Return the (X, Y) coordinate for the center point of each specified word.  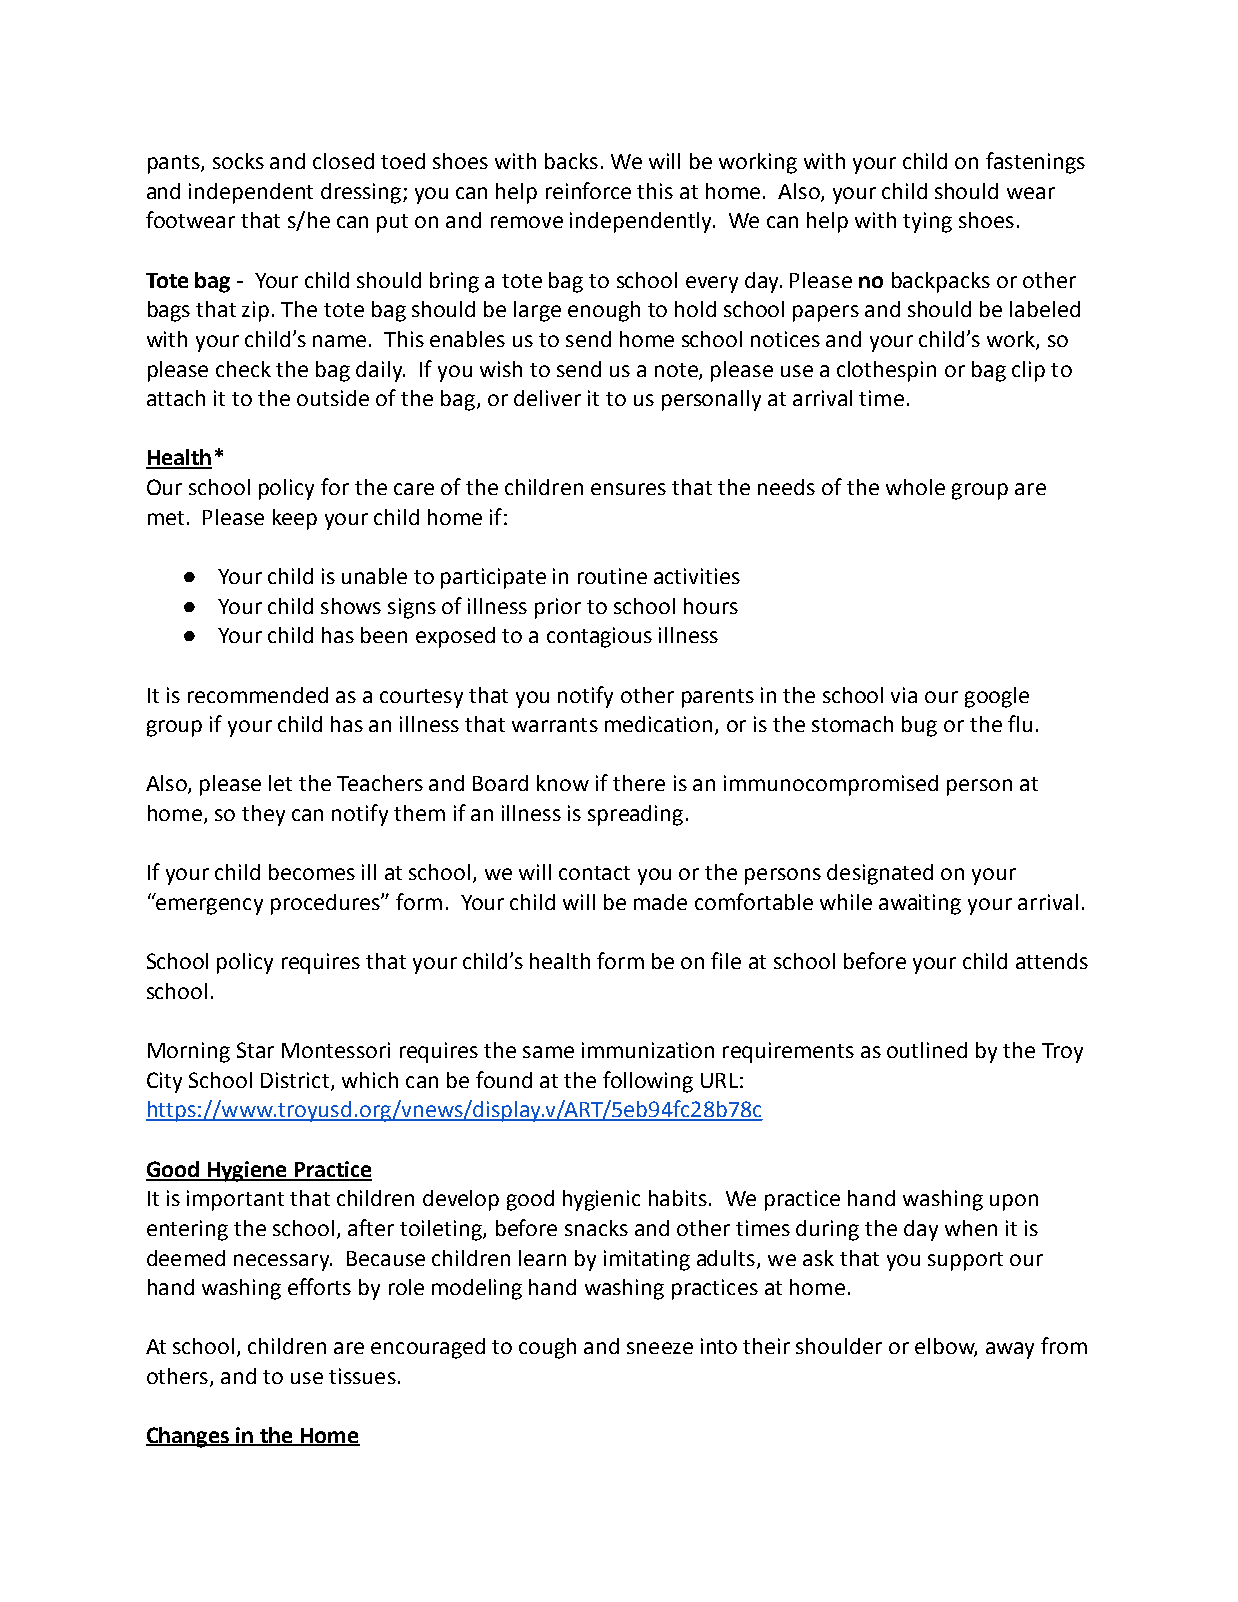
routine (612, 576)
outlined (927, 1050)
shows (351, 606)
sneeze (660, 1348)
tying (927, 222)
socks (238, 161)
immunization (648, 1050)
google (997, 697)
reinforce (588, 190)
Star (255, 1050)
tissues (362, 1376)
